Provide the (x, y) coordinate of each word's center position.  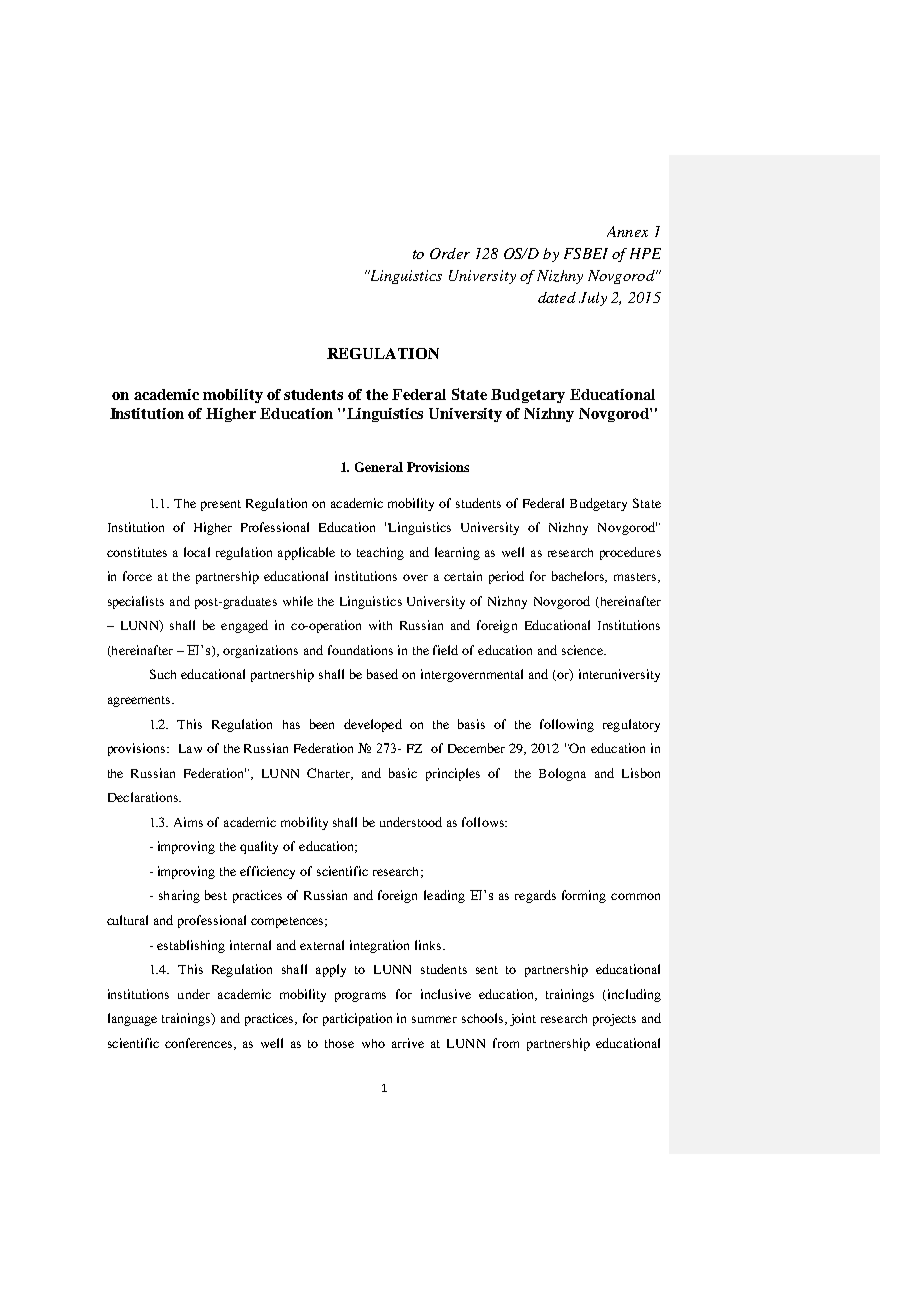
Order (450, 253)
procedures (630, 553)
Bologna (562, 774)
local (197, 552)
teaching (380, 553)
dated (557, 297)
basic (403, 773)
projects (614, 1020)
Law (190, 748)
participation (357, 1019)
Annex (627, 231)
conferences (200, 1044)
